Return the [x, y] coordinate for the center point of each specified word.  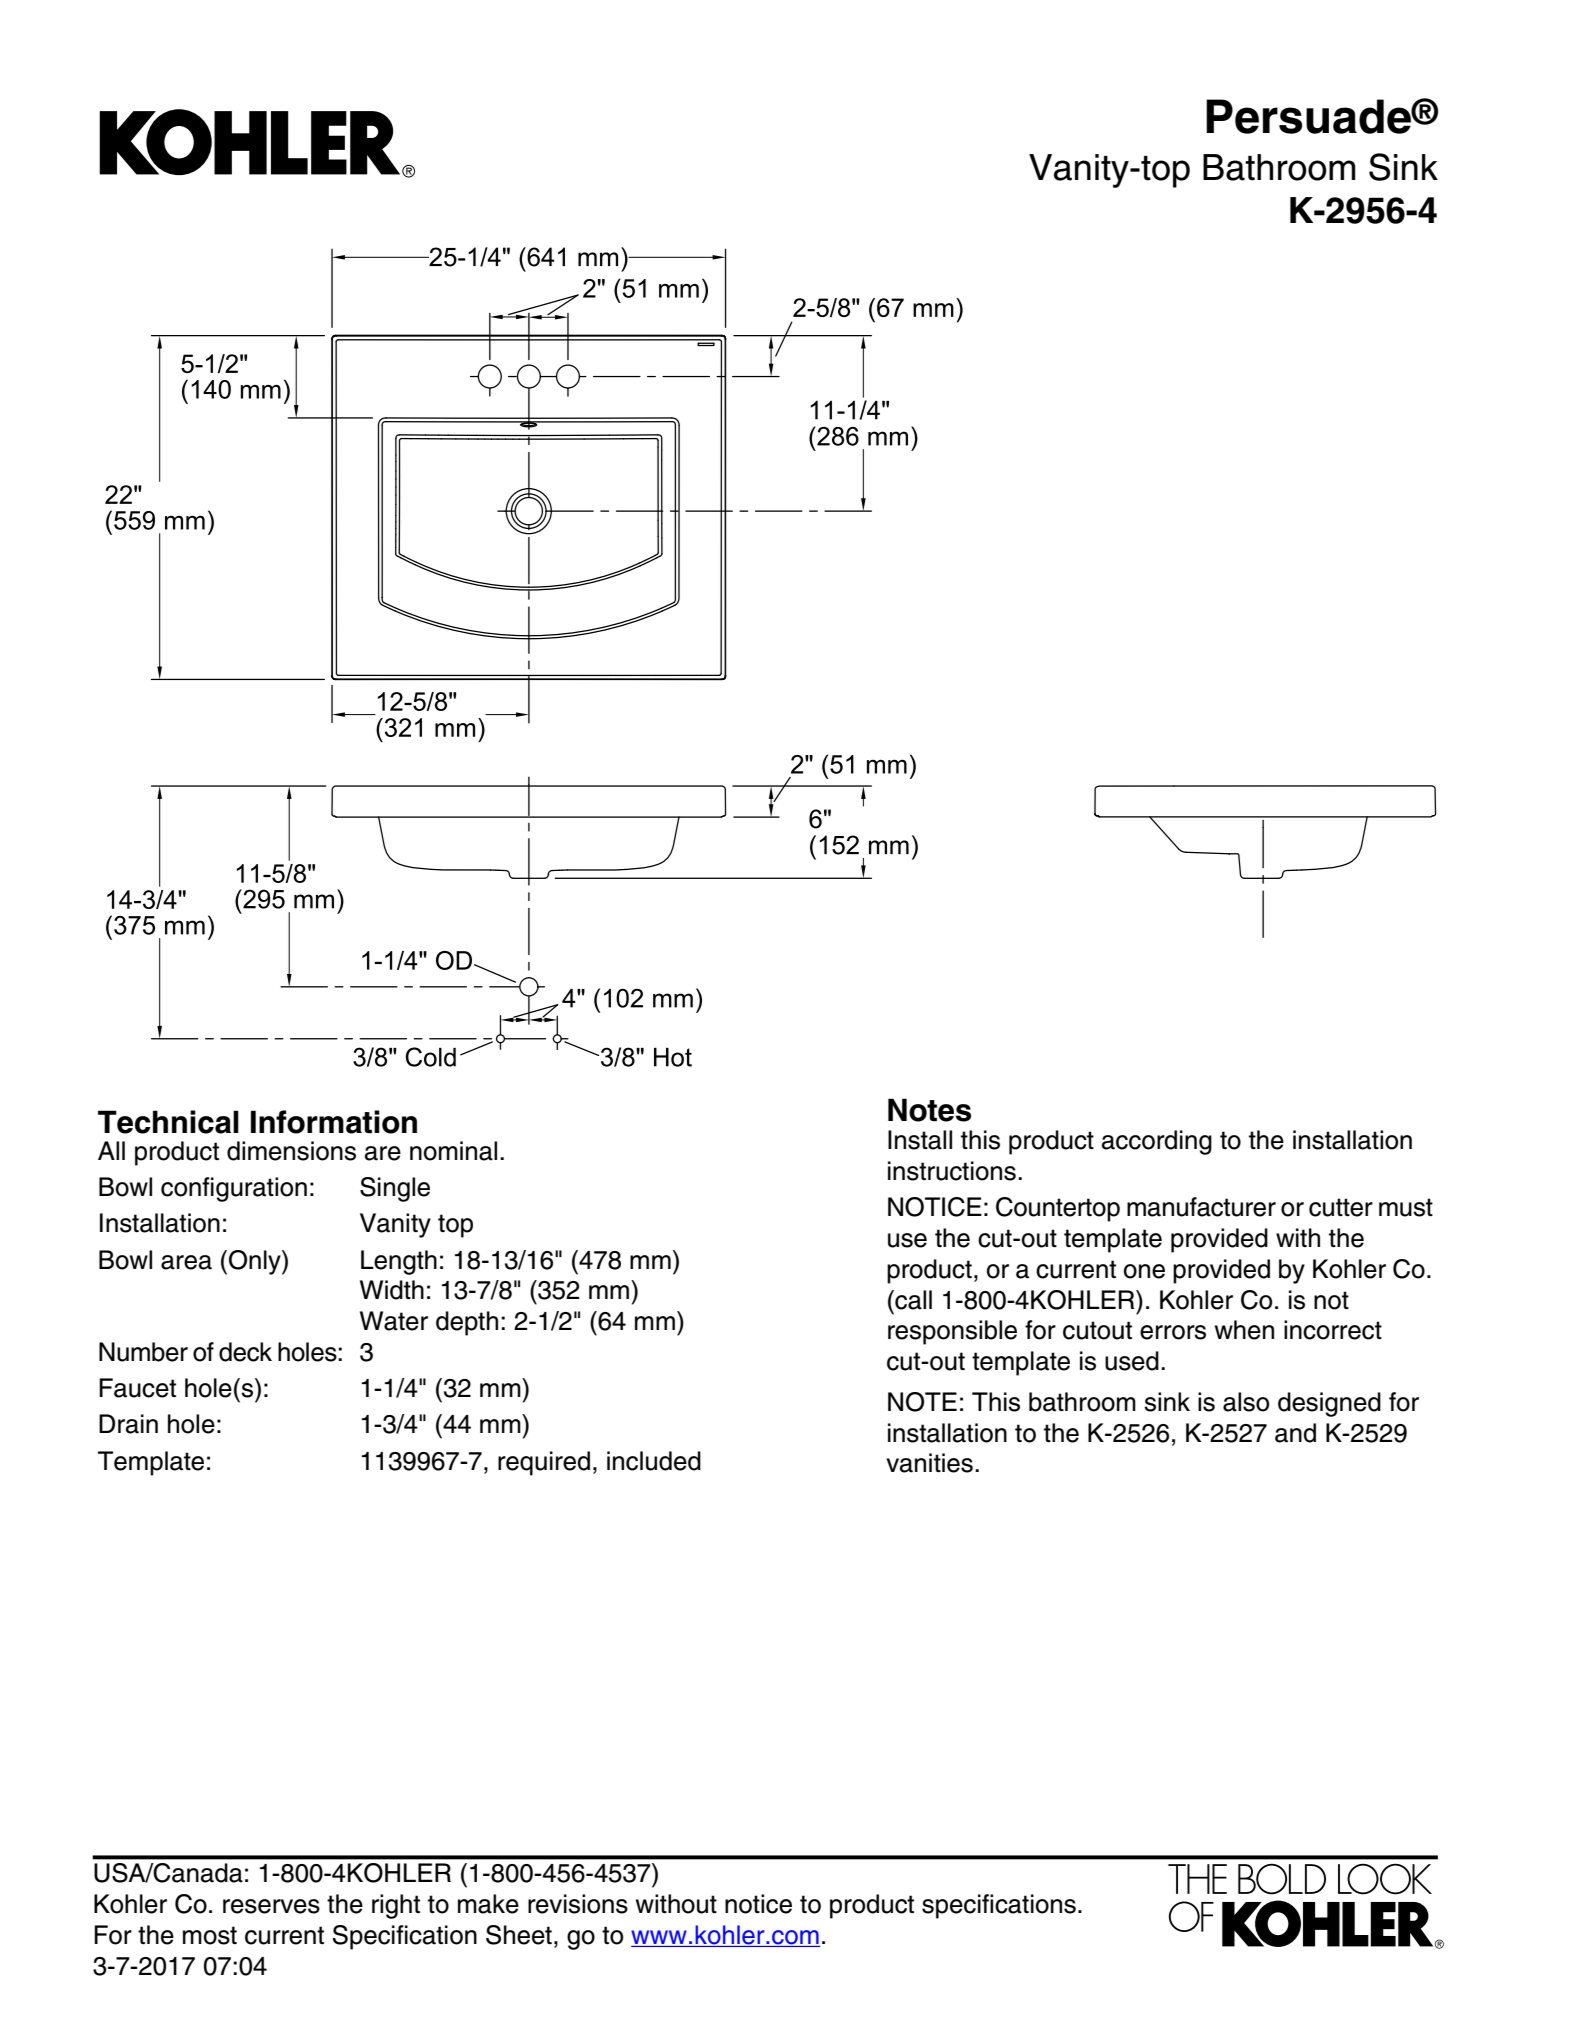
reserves [271, 1906]
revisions [578, 1904]
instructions [952, 1171]
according [1157, 1142]
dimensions [291, 1151]
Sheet [519, 1935]
